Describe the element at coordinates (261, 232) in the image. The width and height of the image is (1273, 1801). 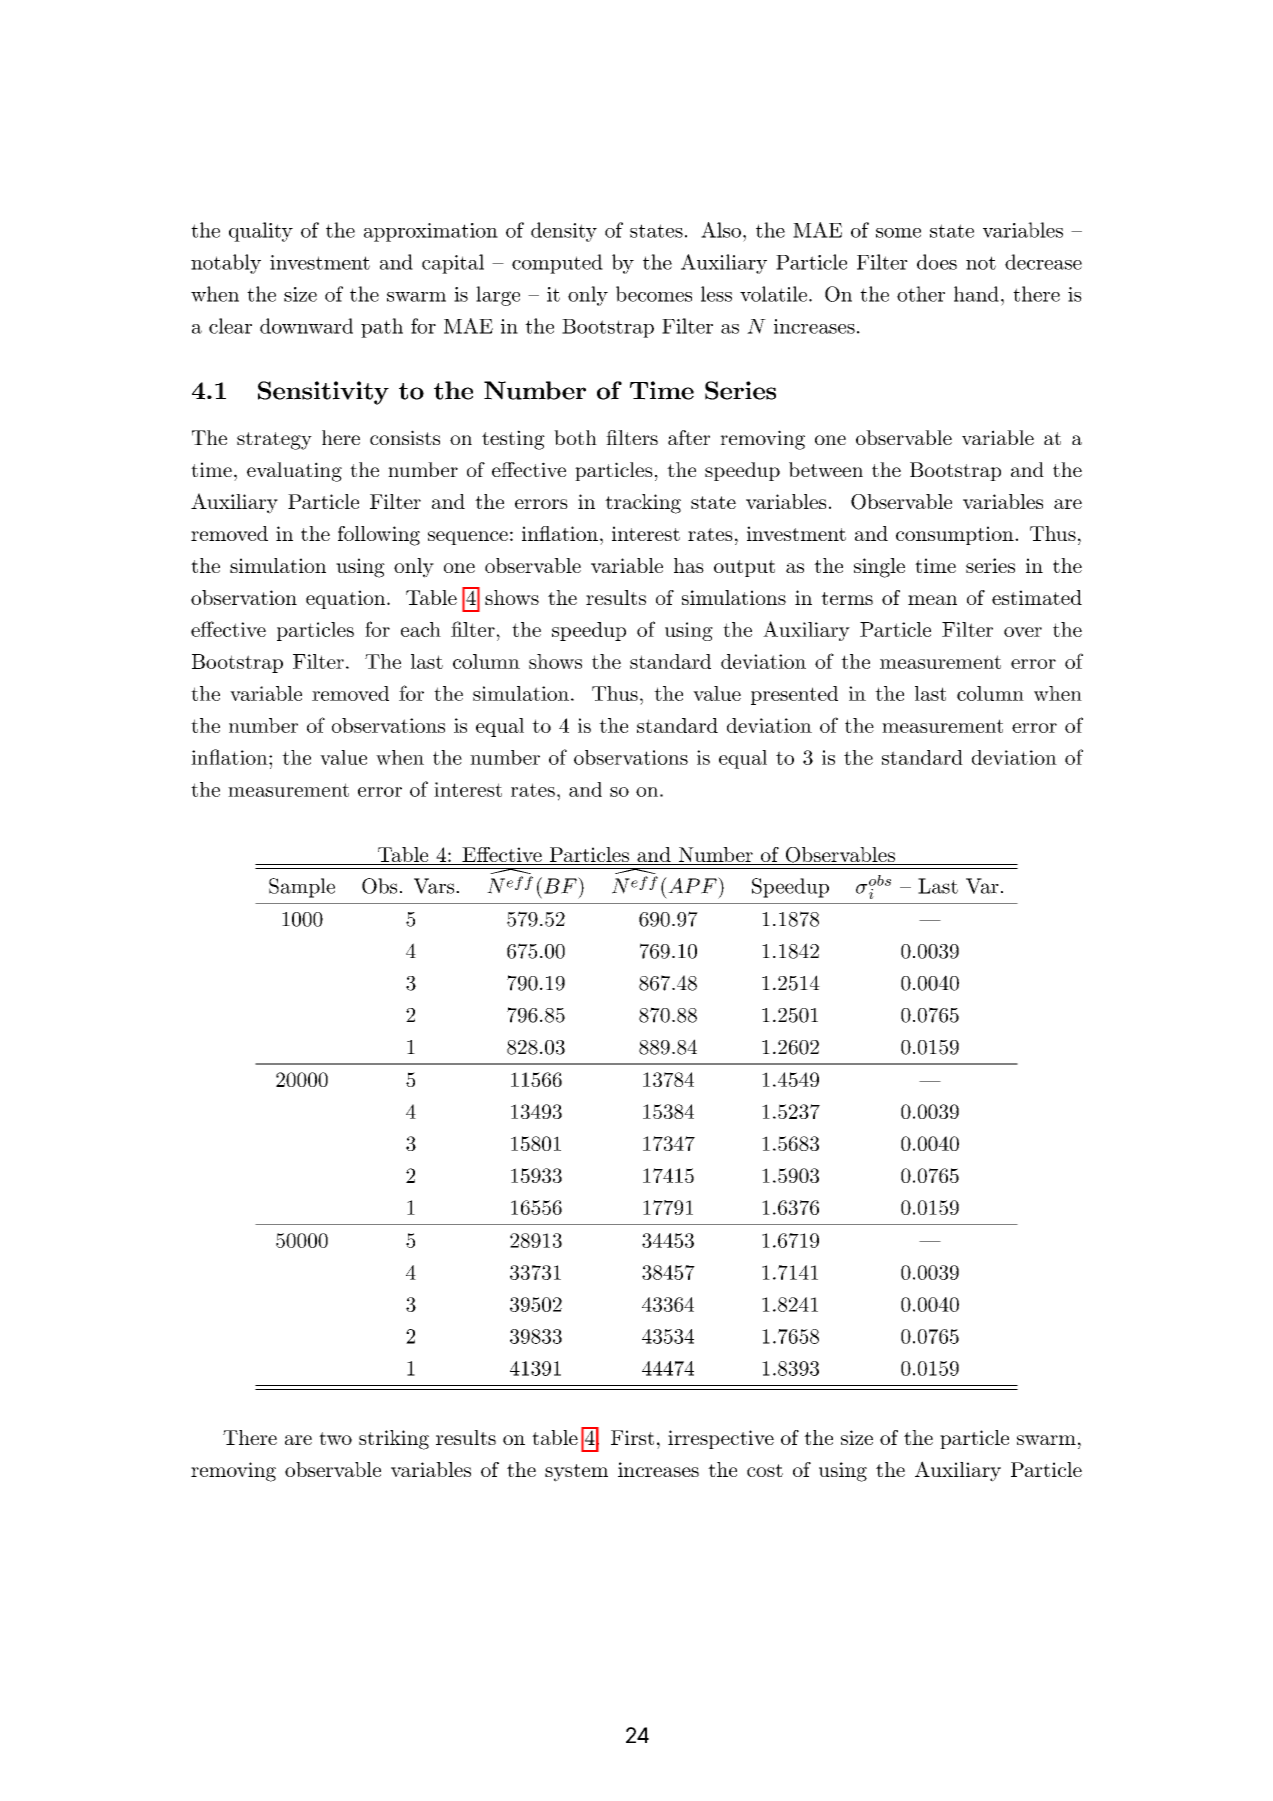
I see `quality` at that location.
